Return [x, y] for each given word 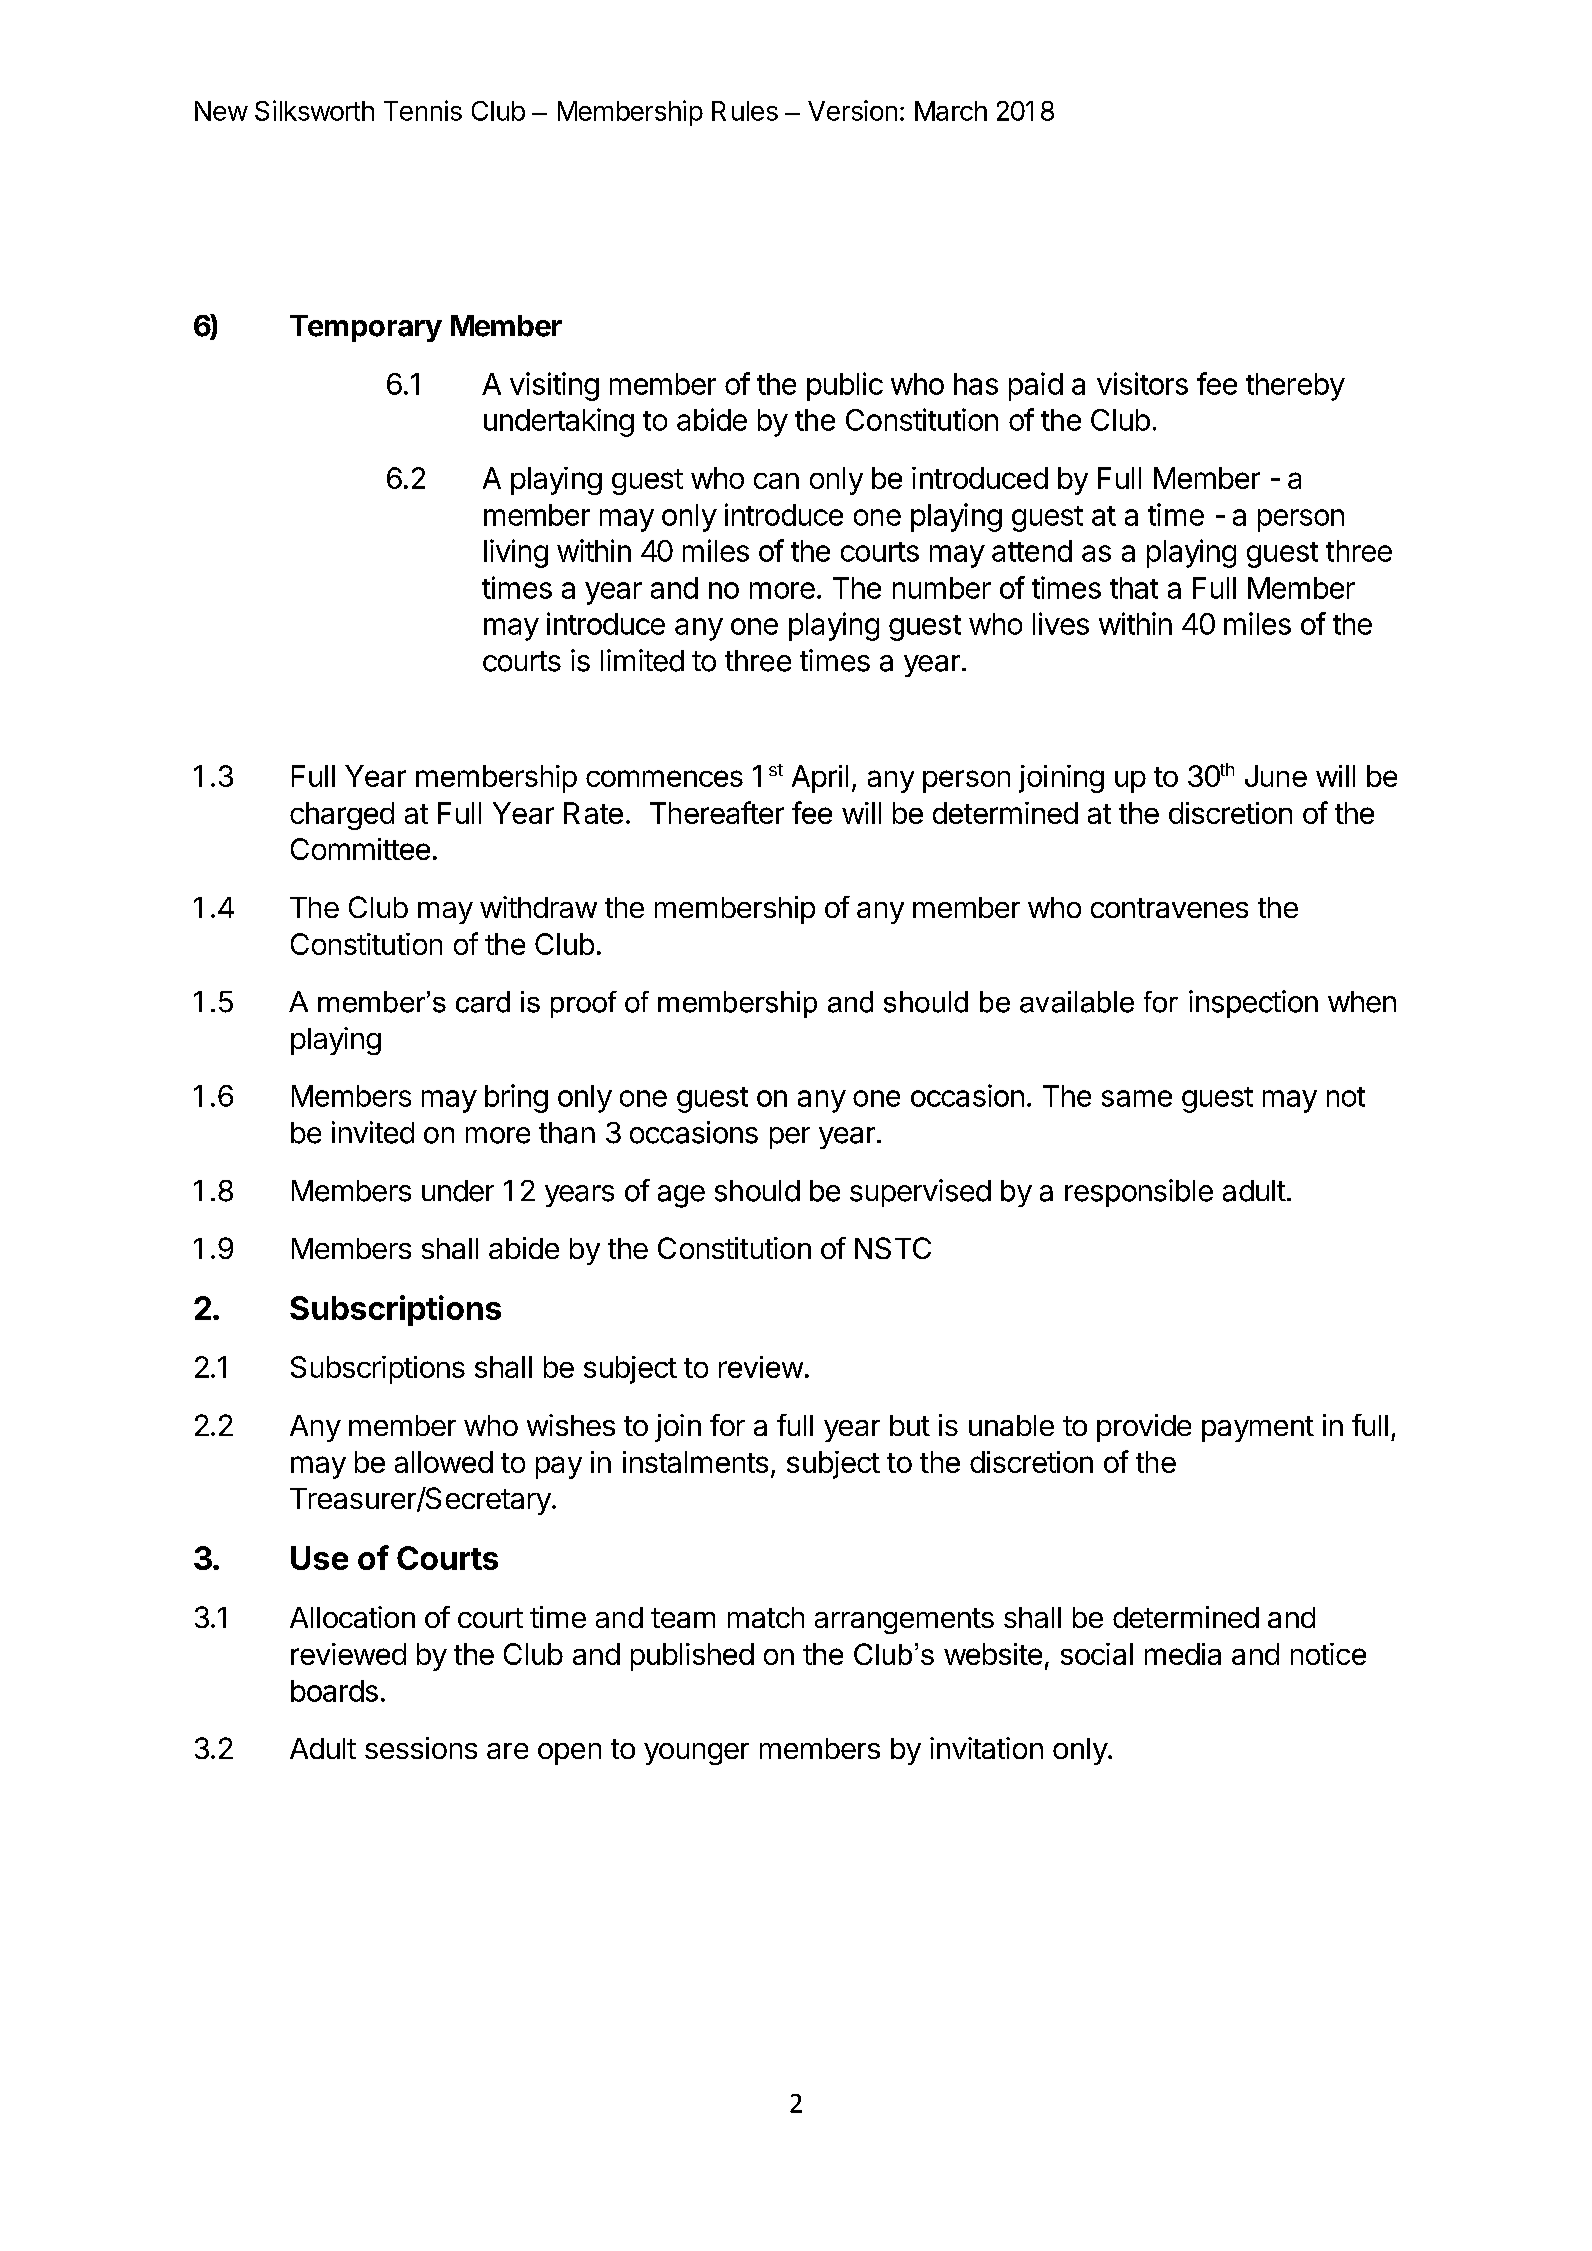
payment [1258, 1429]
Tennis [423, 110]
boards [334, 1691]
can [776, 481]
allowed [444, 1462]
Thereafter [717, 812]
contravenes [1169, 908]
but [910, 1425]
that [1134, 588]
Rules [745, 111]
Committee [360, 849]
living [516, 553]
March [951, 111]
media [1183, 1654]
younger [696, 1754]
